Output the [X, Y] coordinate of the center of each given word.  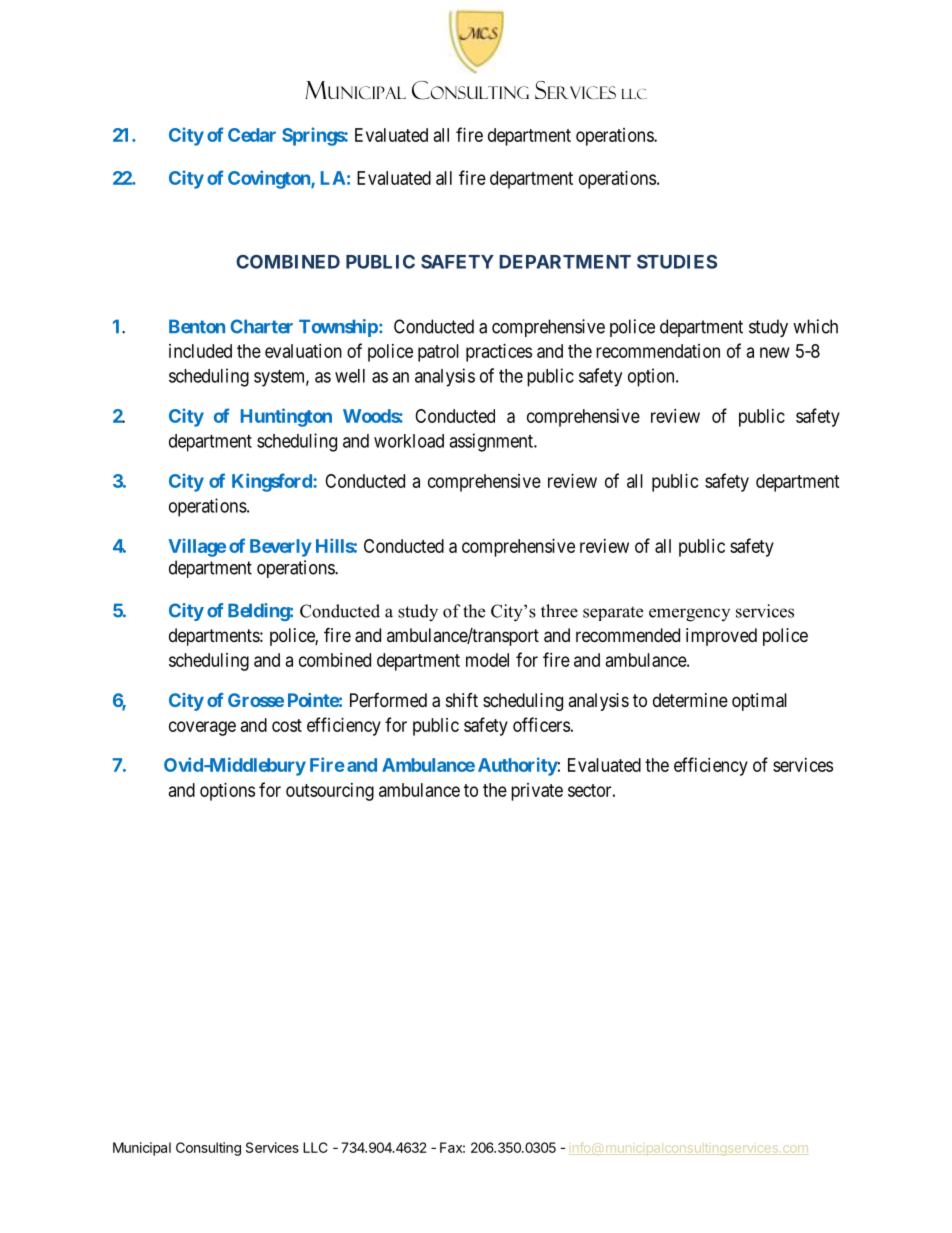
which [815, 326]
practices [499, 353]
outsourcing [330, 792]
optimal [759, 702]
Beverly [281, 548]
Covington [270, 179]
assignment [492, 442]
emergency [689, 615]
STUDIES [677, 262]
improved [721, 637]
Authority [518, 766]
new [775, 352]
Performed [388, 700]
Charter [261, 326]
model [487, 660]
